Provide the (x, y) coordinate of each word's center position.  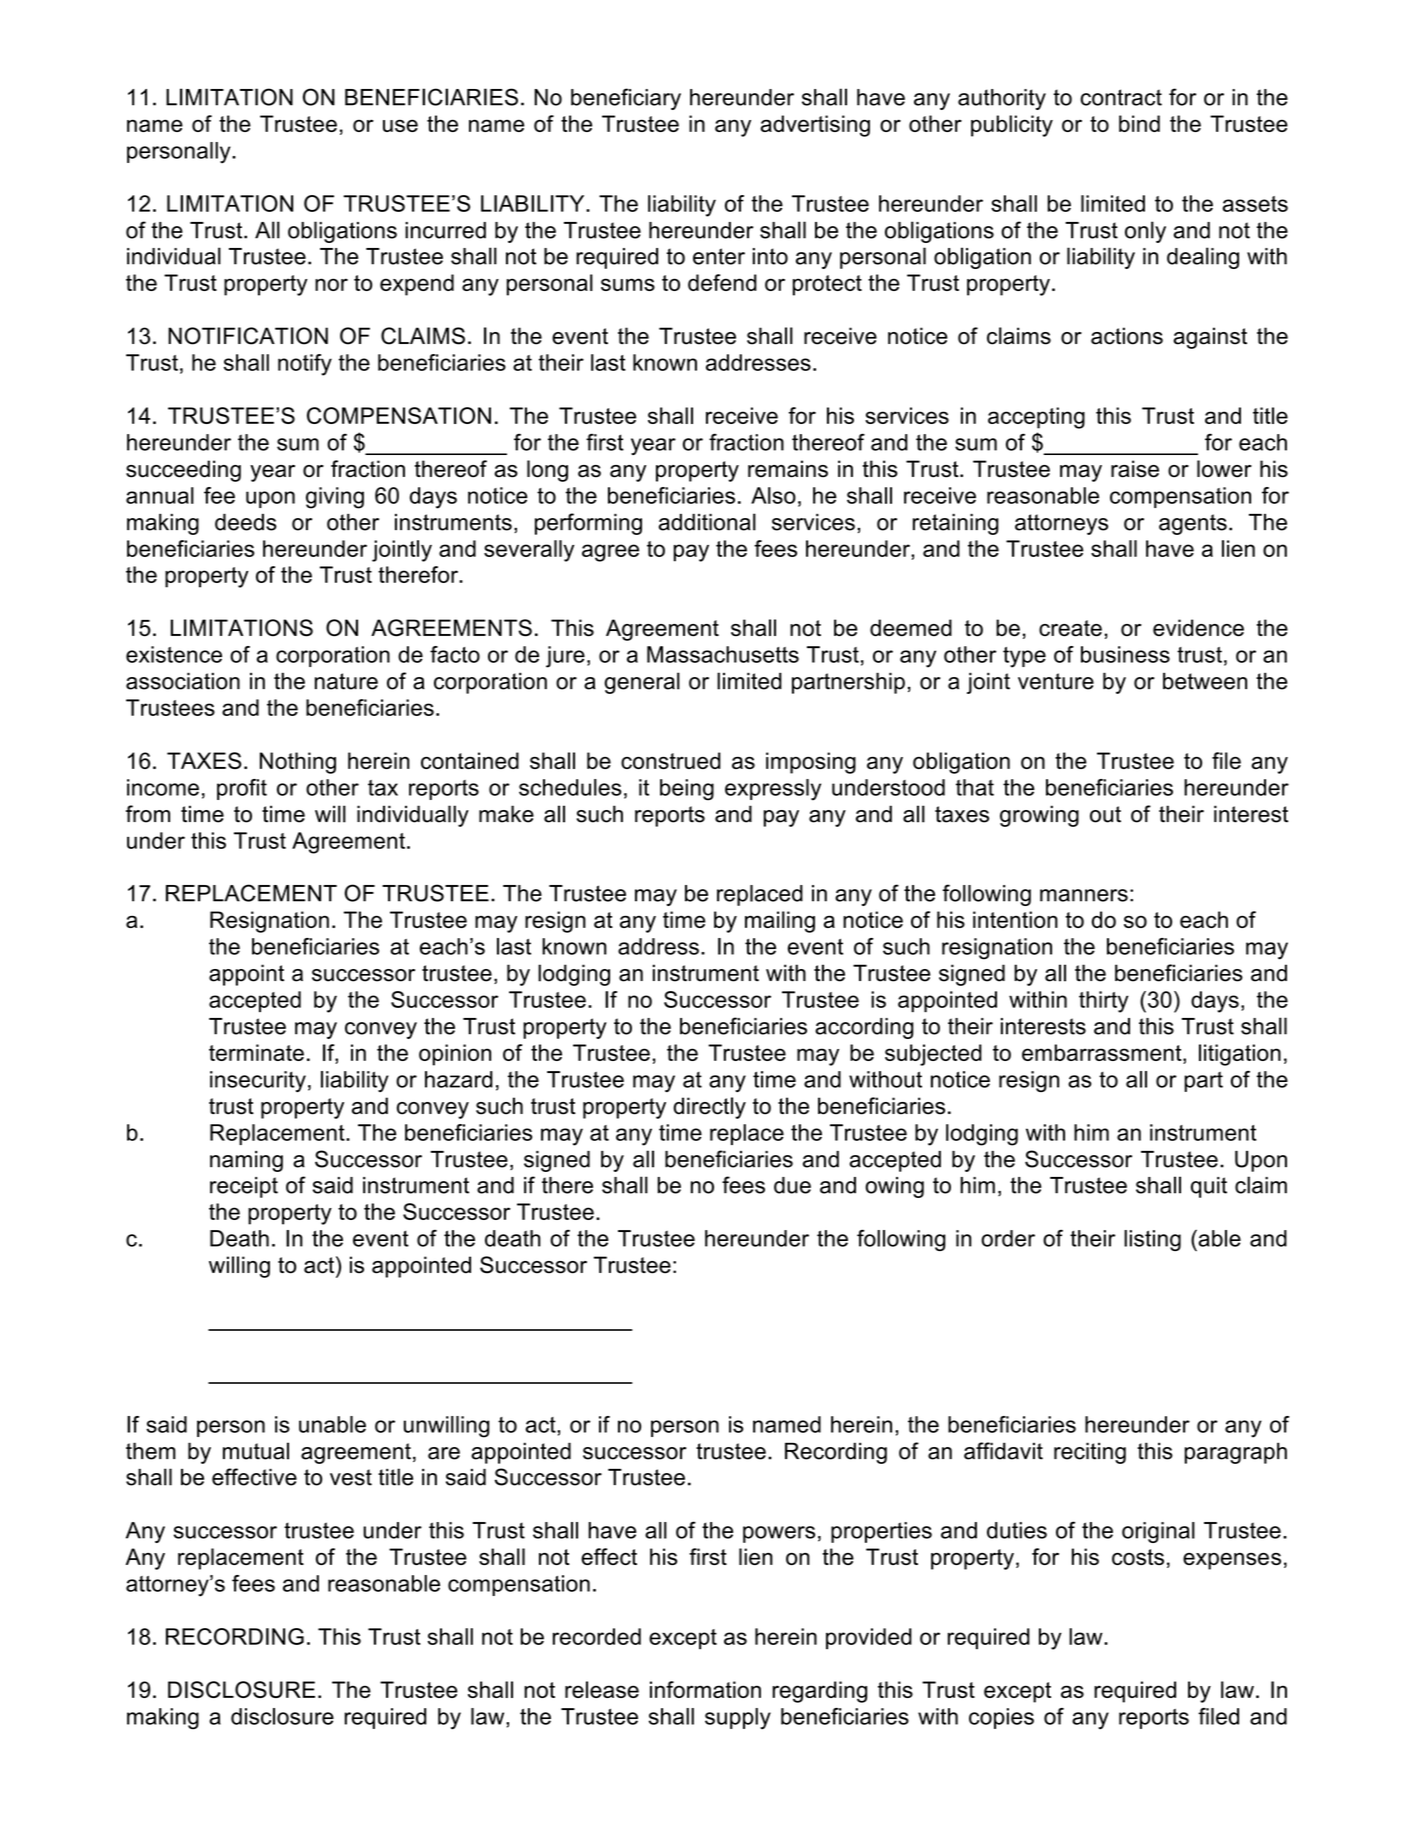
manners (1084, 895)
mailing (780, 922)
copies (1001, 1718)
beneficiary (626, 99)
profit (242, 789)
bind (1139, 123)
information (705, 1689)
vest (351, 1477)
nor (331, 284)
